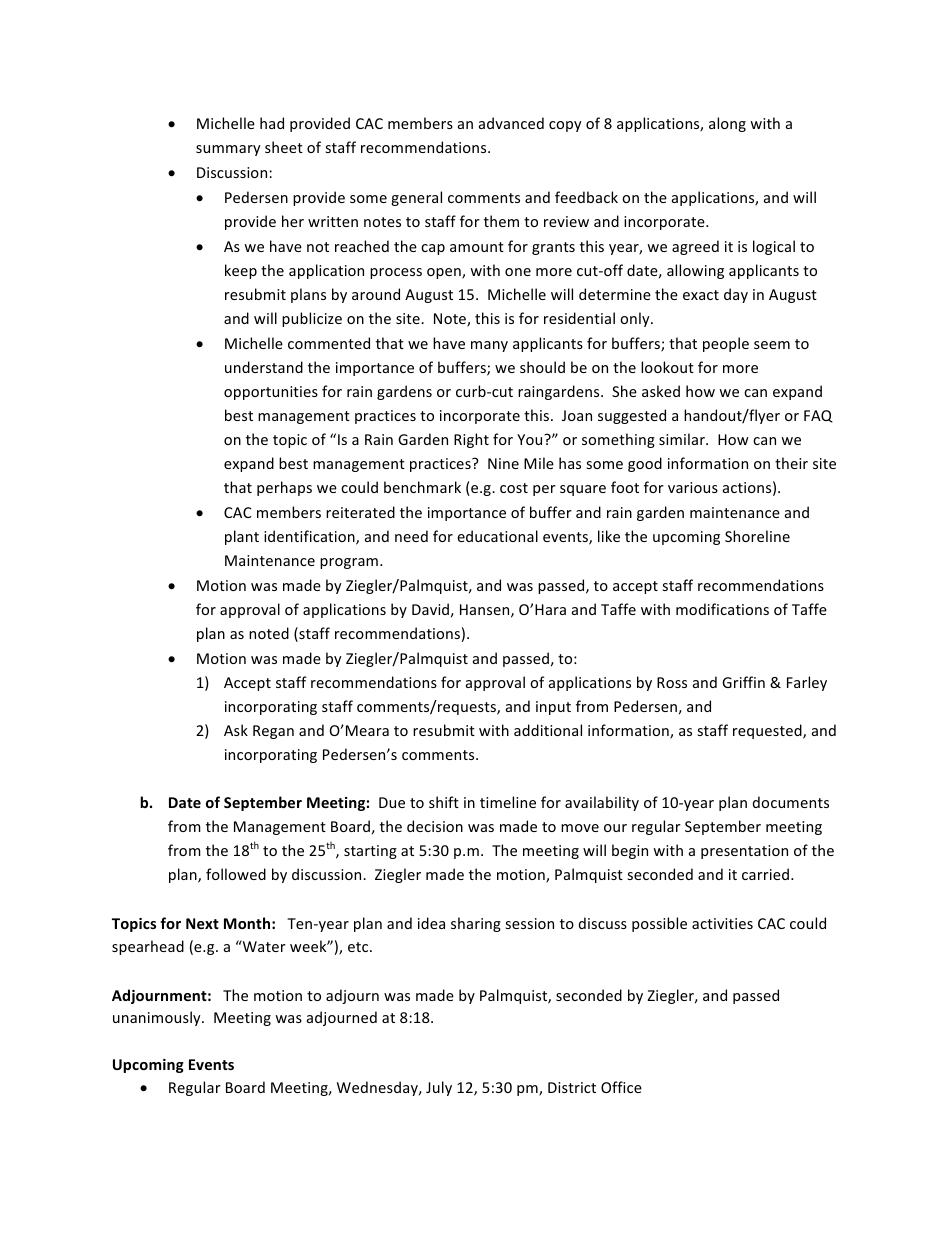 This image has width=952, height=1233. What do you see at coordinates (621, 1087) in the image?
I see `Office` at bounding box center [621, 1087].
